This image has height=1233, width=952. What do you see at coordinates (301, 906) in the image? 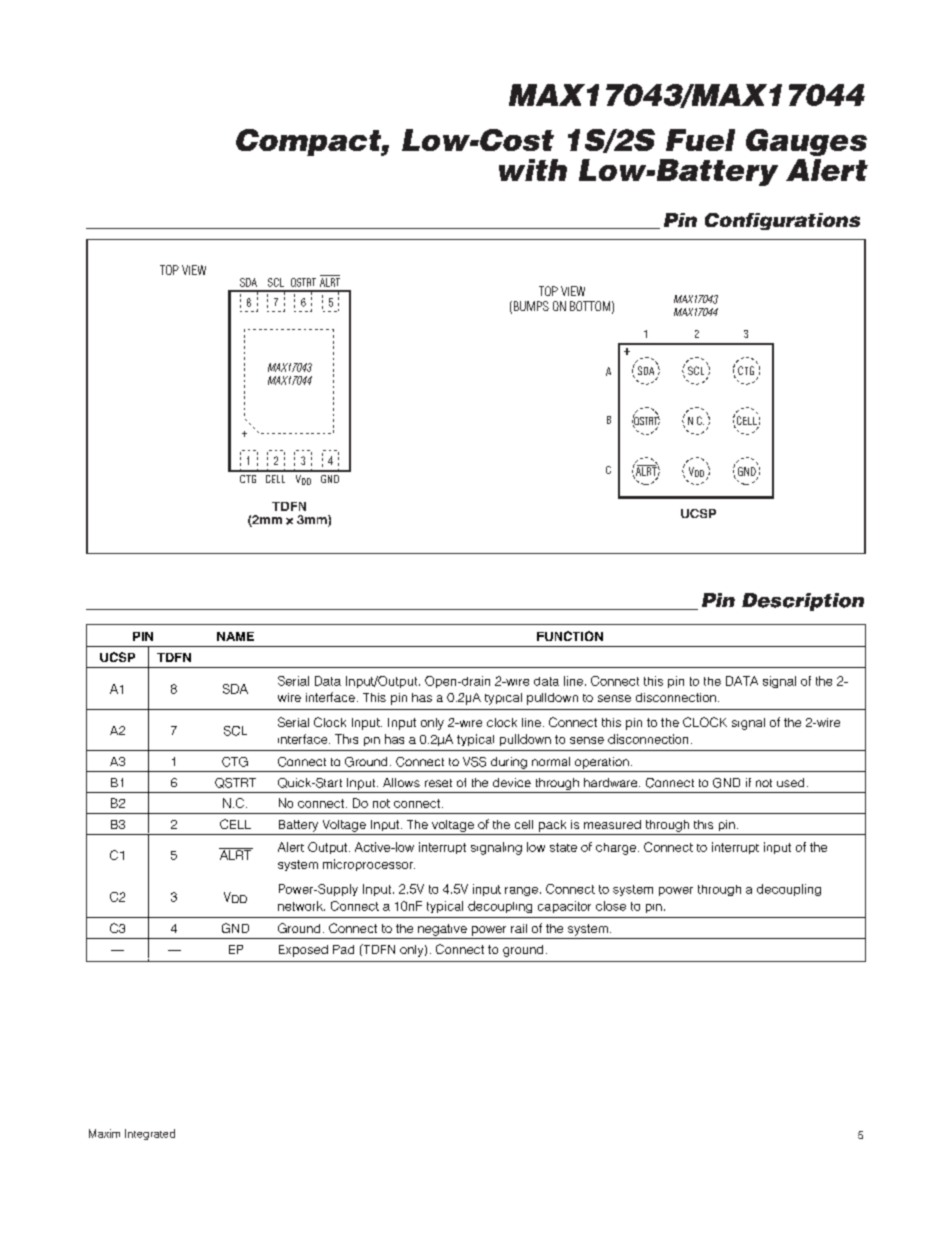
I see `network` at bounding box center [301, 906].
